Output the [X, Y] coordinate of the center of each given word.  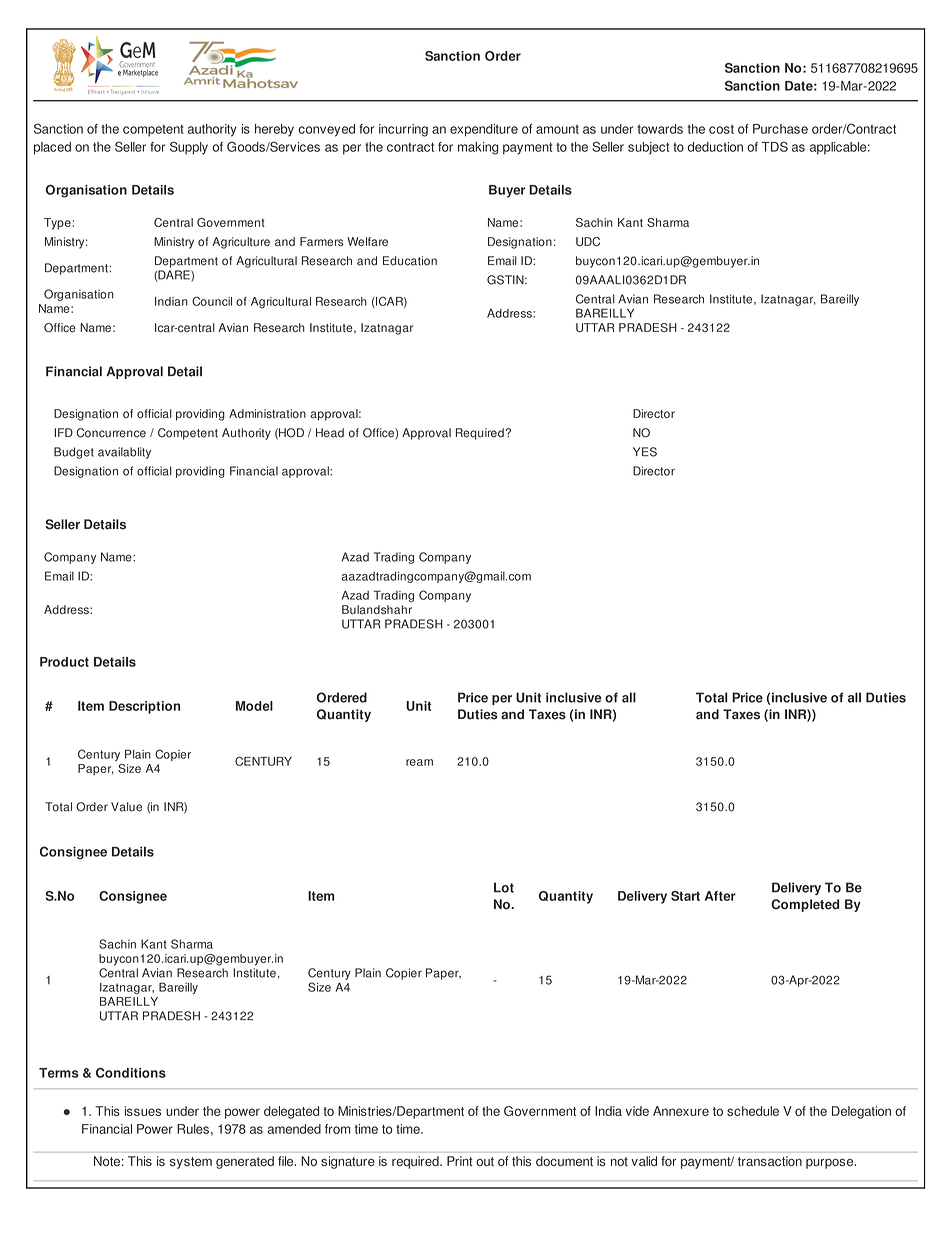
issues [143, 1111]
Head [330, 433]
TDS [775, 146]
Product [64, 662]
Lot [504, 887]
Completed [805, 905]
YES [645, 452]
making [478, 148]
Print [460, 1161]
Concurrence [111, 433]
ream [419, 762]
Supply [189, 148]
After [720, 896]
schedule [753, 1111]
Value [126, 807]
